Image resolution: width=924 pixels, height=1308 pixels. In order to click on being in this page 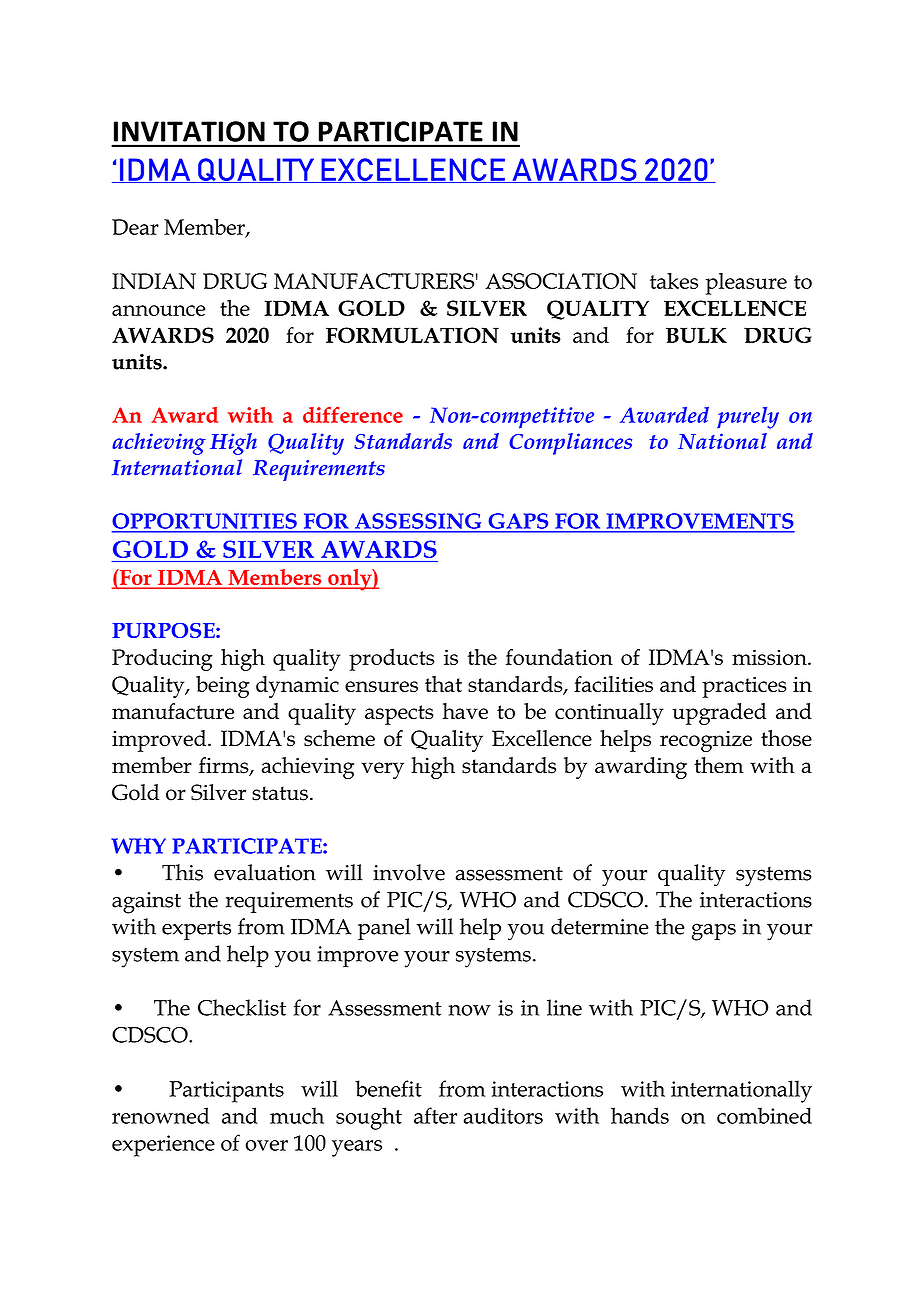, I will do `click(223, 687)`.
